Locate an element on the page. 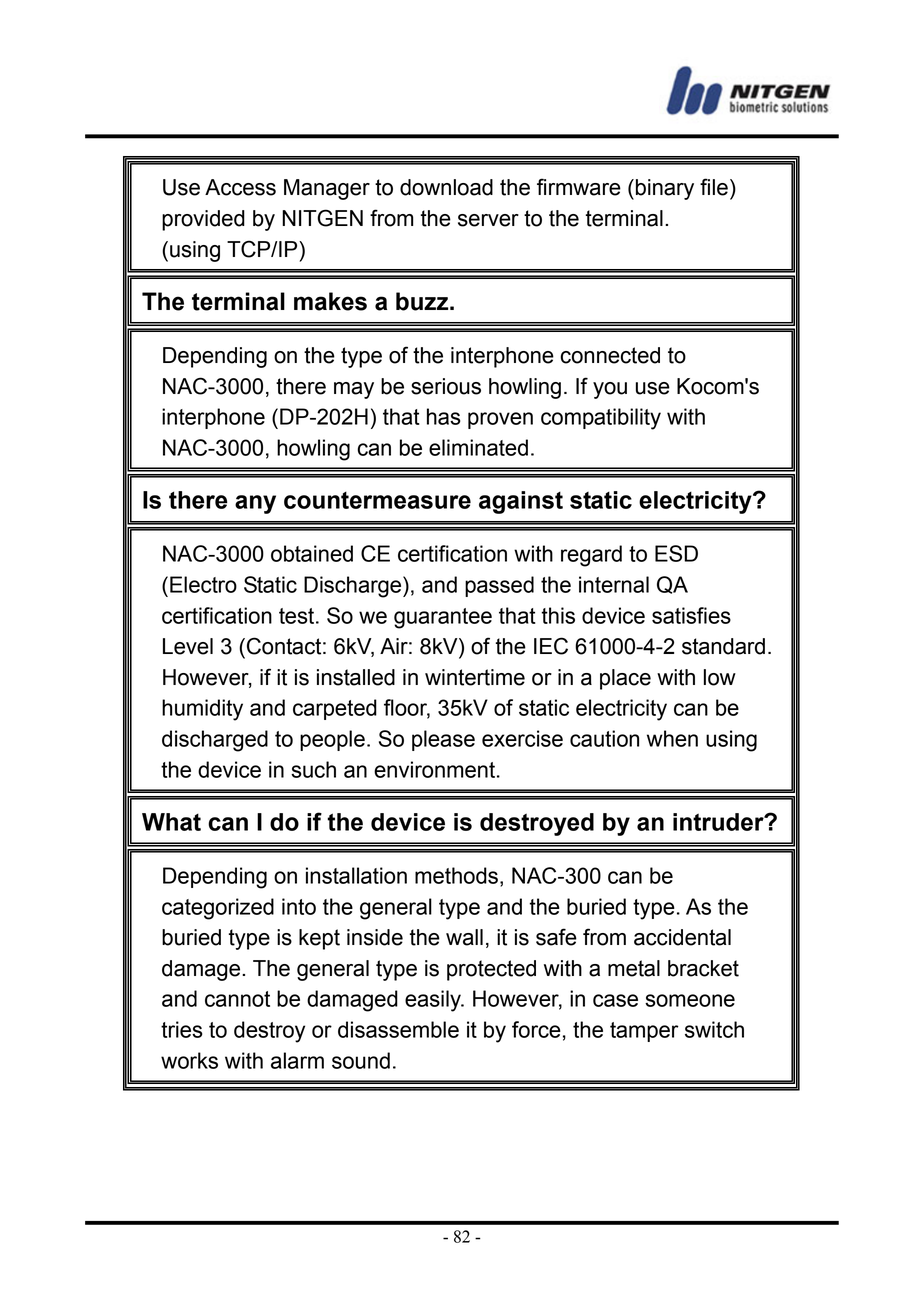 The image size is (924, 1310). environment is located at coordinates (434, 769).
